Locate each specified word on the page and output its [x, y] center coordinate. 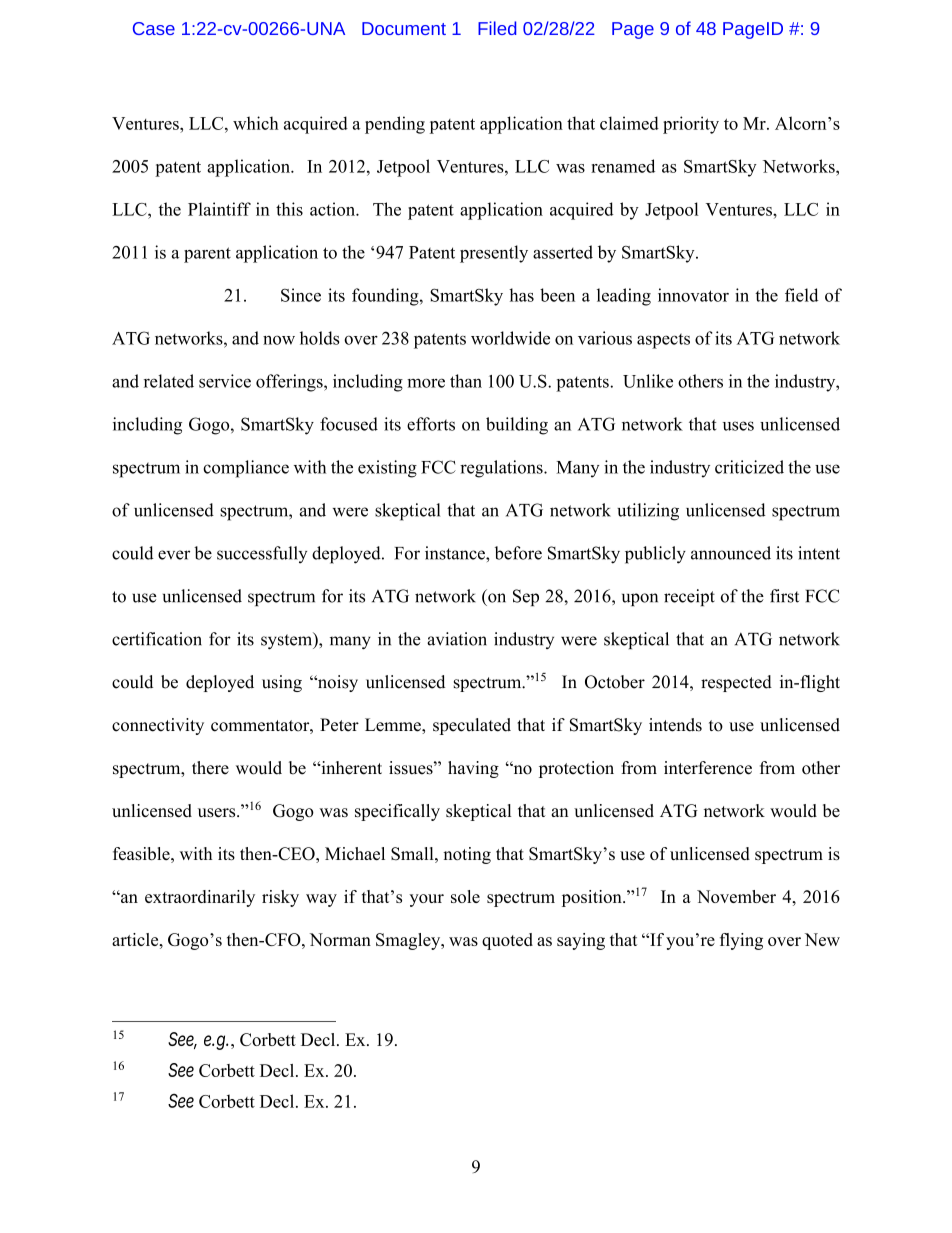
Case [154, 28]
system [288, 640]
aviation [457, 639]
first [784, 596]
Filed [497, 28]
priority [691, 125]
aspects [663, 341]
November [736, 896]
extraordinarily [200, 898]
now [279, 340]
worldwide [510, 338]
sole [465, 896]
